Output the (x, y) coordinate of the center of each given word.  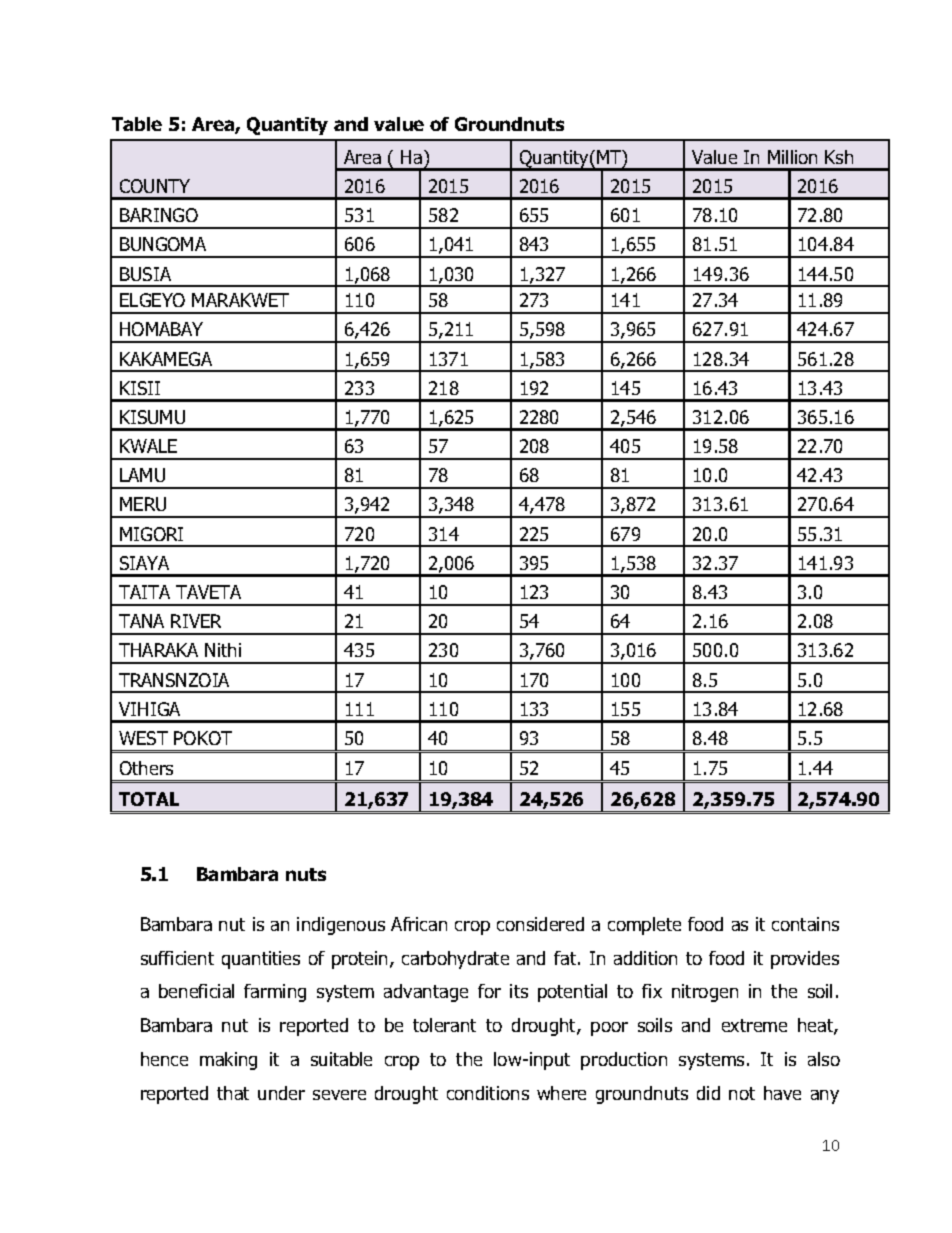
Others (146, 768)
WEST (143, 738)
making (228, 1061)
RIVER (196, 621)
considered (540, 924)
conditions (488, 1093)
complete (644, 926)
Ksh (839, 157)
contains (805, 924)
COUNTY (155, 186)
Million (792, 157)
